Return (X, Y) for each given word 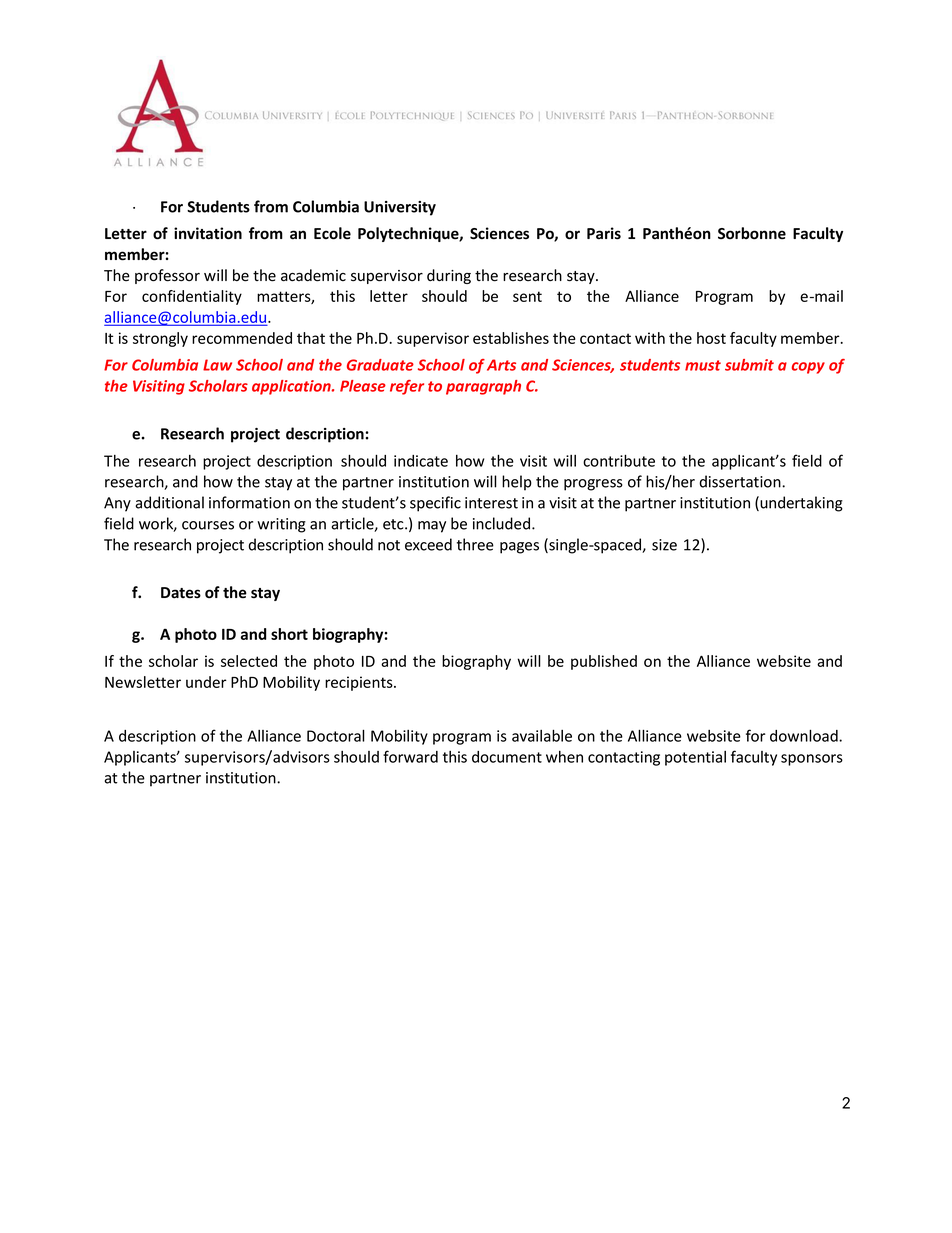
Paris (604, 233)
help (517, 483)
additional (169, 502)
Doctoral (336, 735)
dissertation (741, 481)
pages (519, 548)
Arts (501, 365)
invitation (208, 233)
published (604, 662)
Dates (181, 593)
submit (749, 365)
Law (217, 365)
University (400, 208)
